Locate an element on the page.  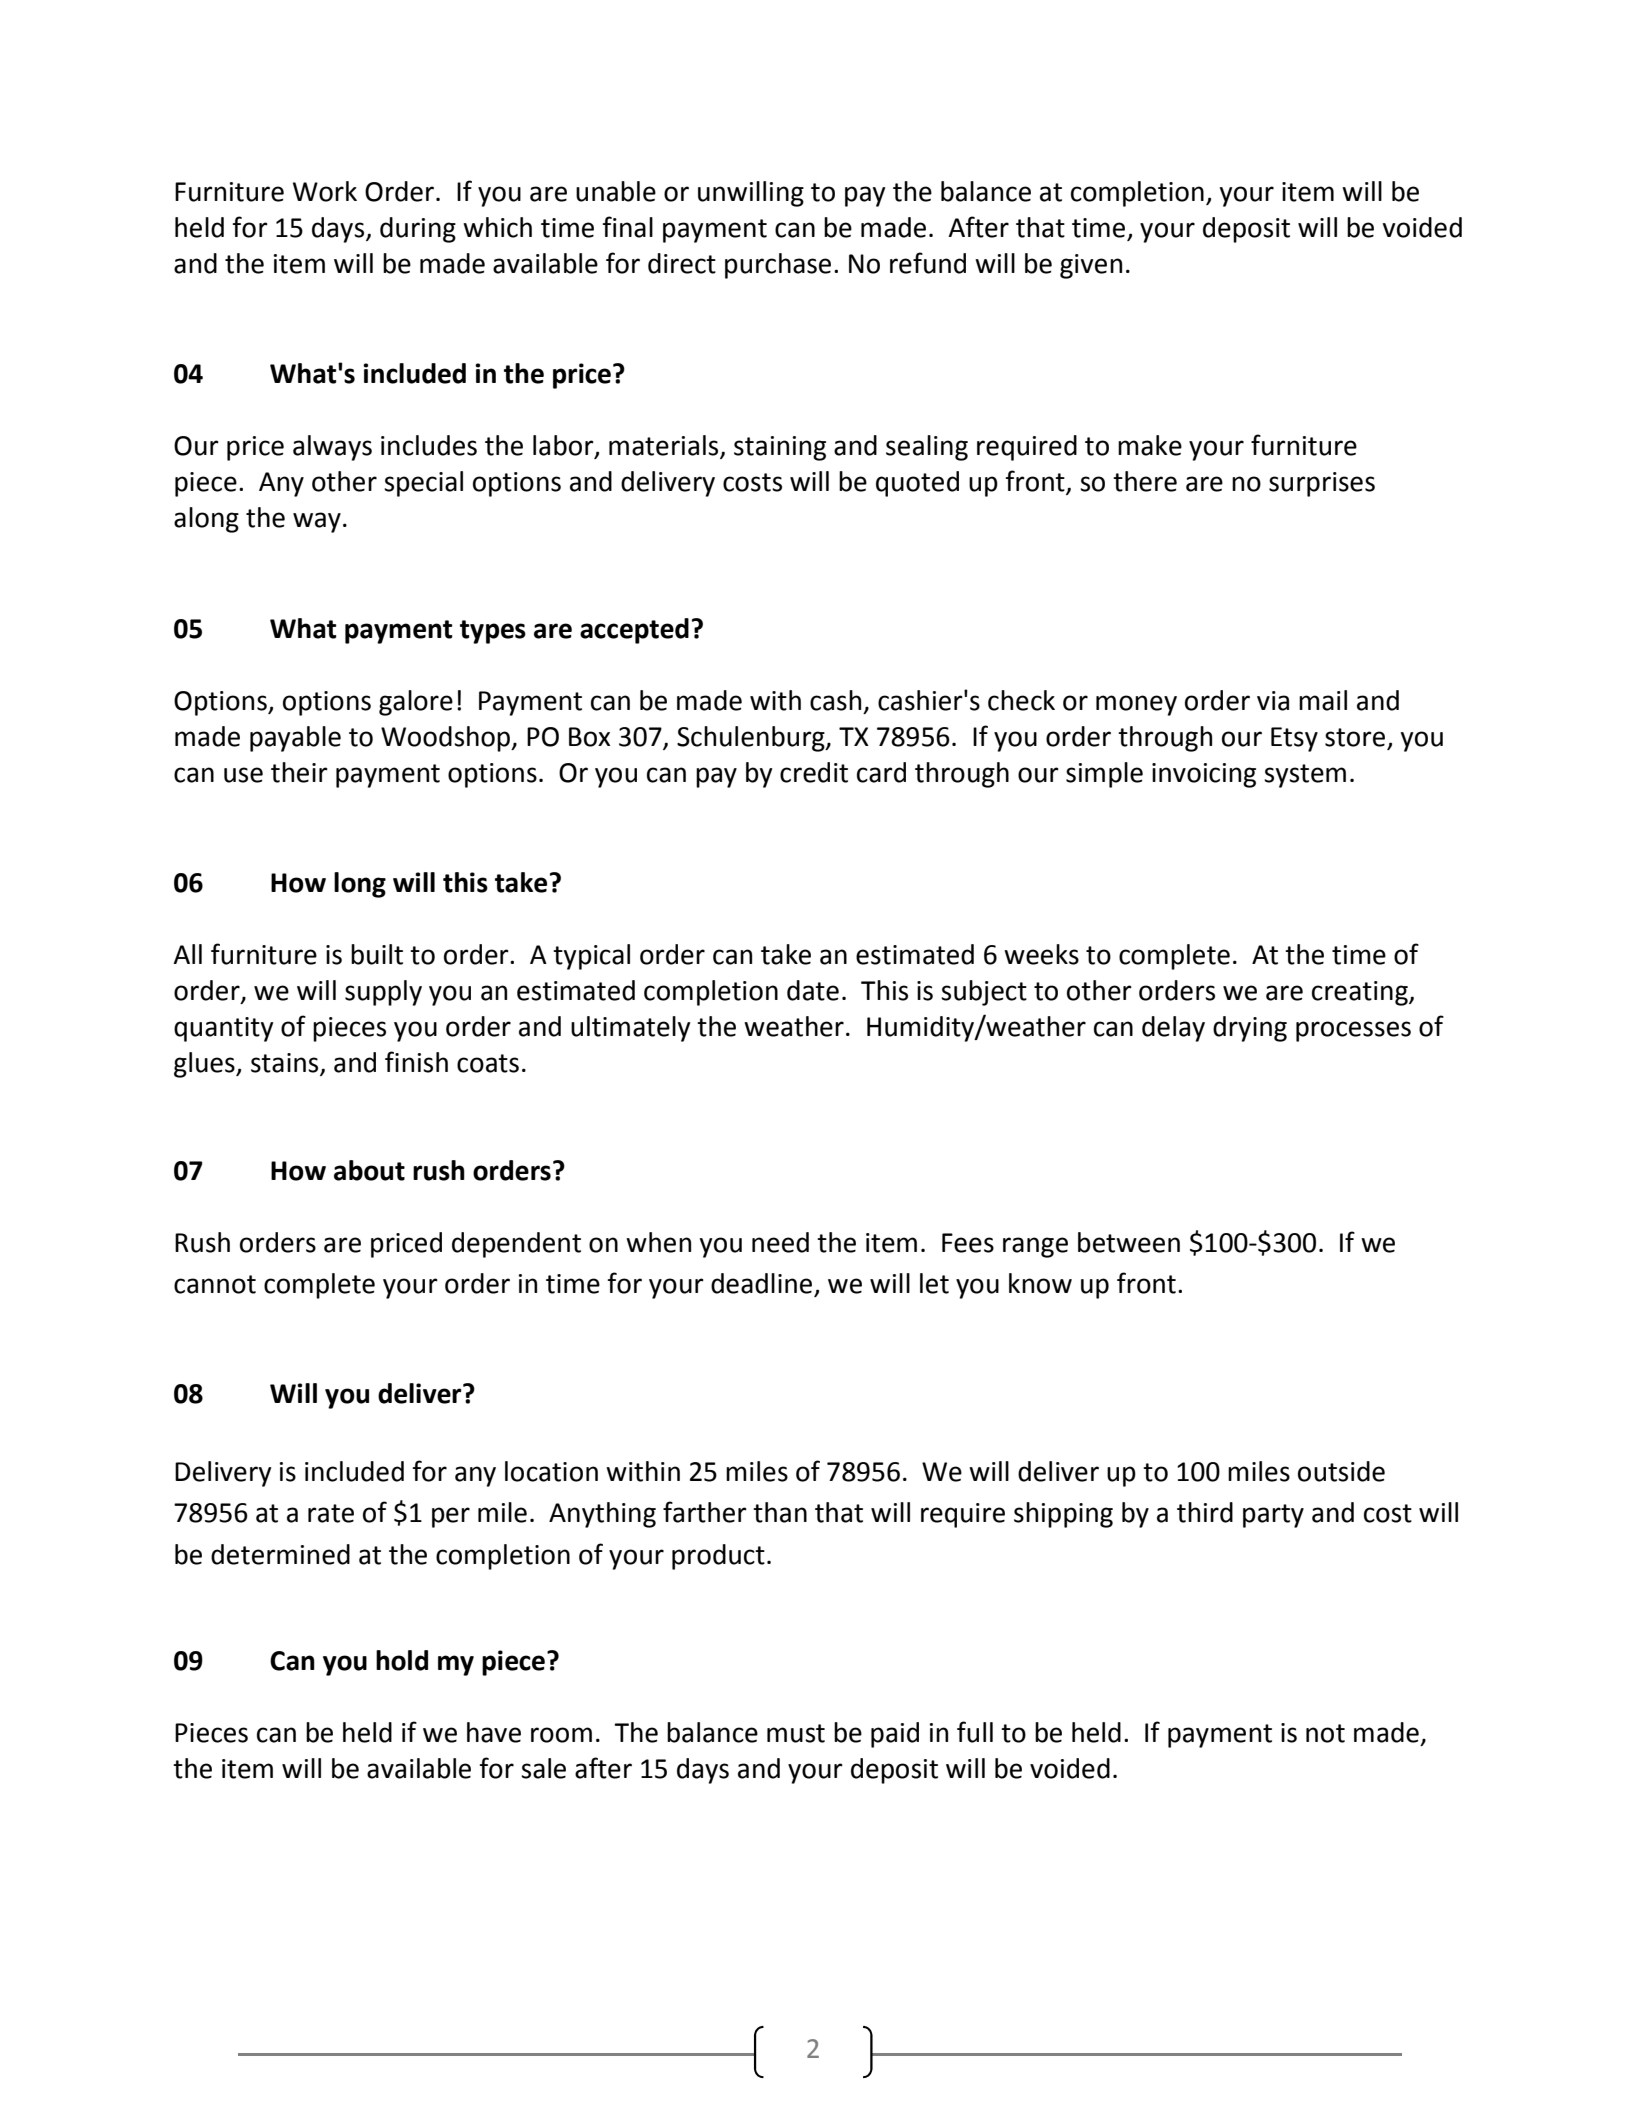
full is located at coordinates (975, 1732).
